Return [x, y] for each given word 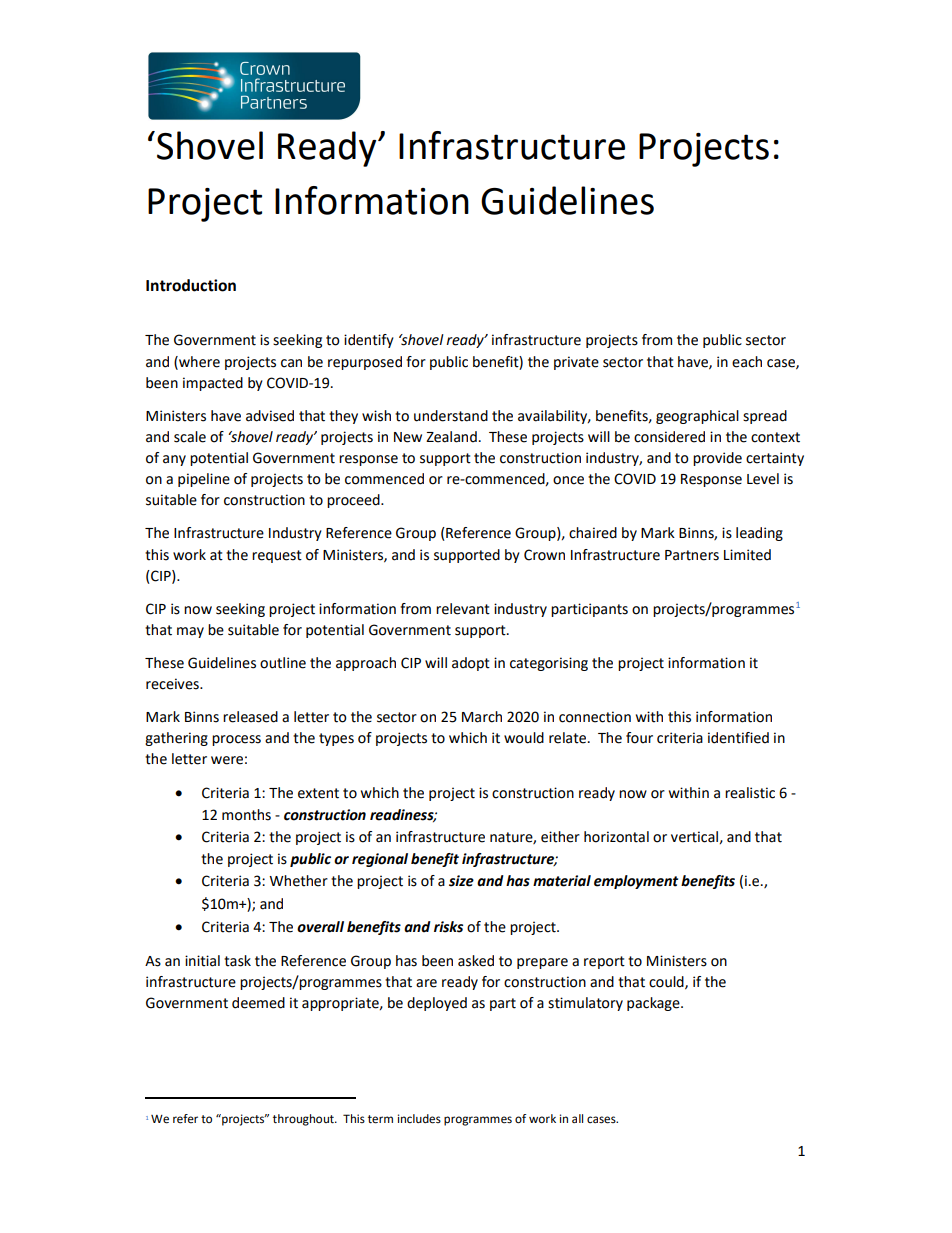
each [747, 362]
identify [369, 341]
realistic [750, 793]
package [654, 1004]
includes [419, 1119]
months [246, 815]
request [277, 556]
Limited [747, 555]
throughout [304, 1120]
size [461, 881]
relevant [463, 609]
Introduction [191, 285]
